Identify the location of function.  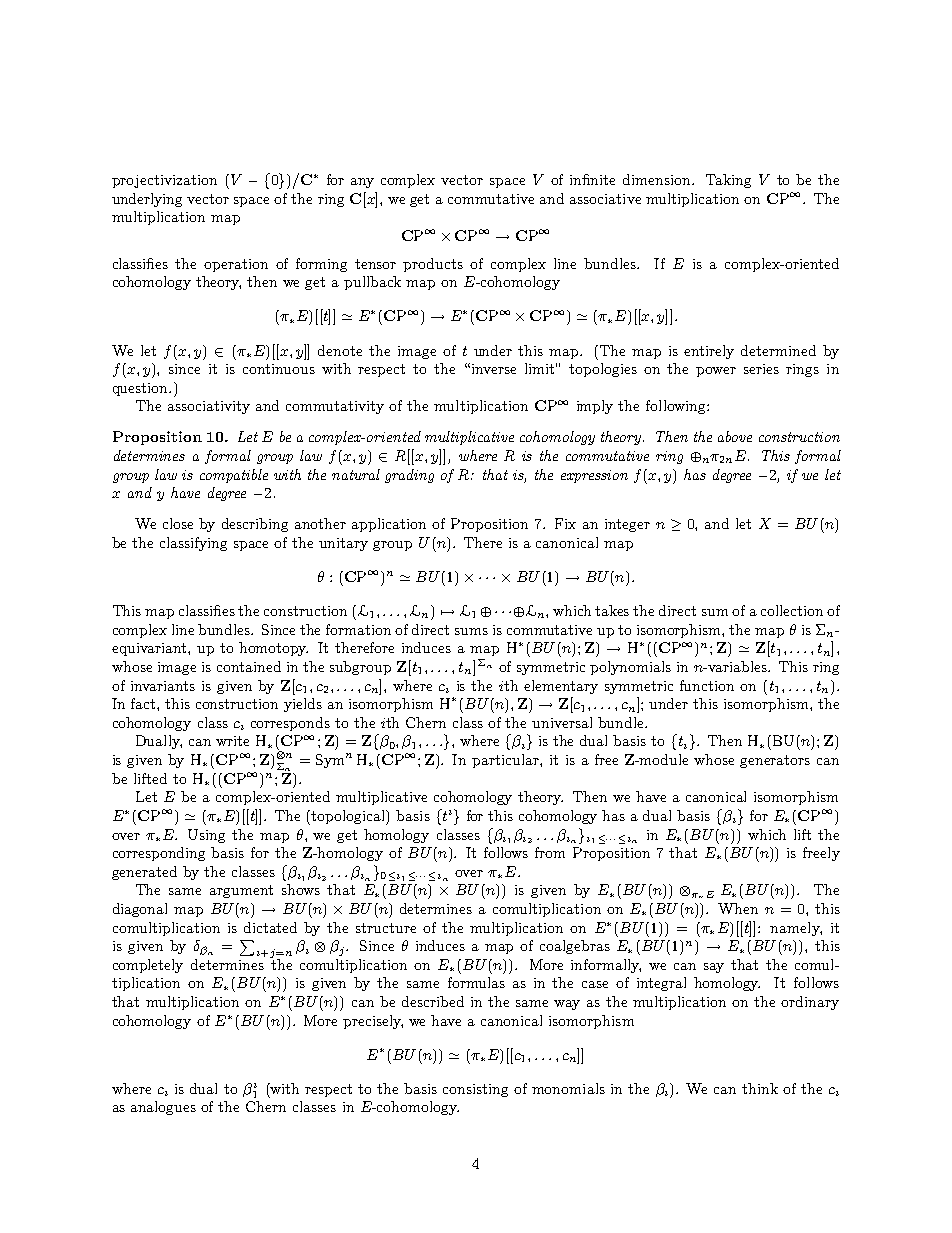
(707, 685).
